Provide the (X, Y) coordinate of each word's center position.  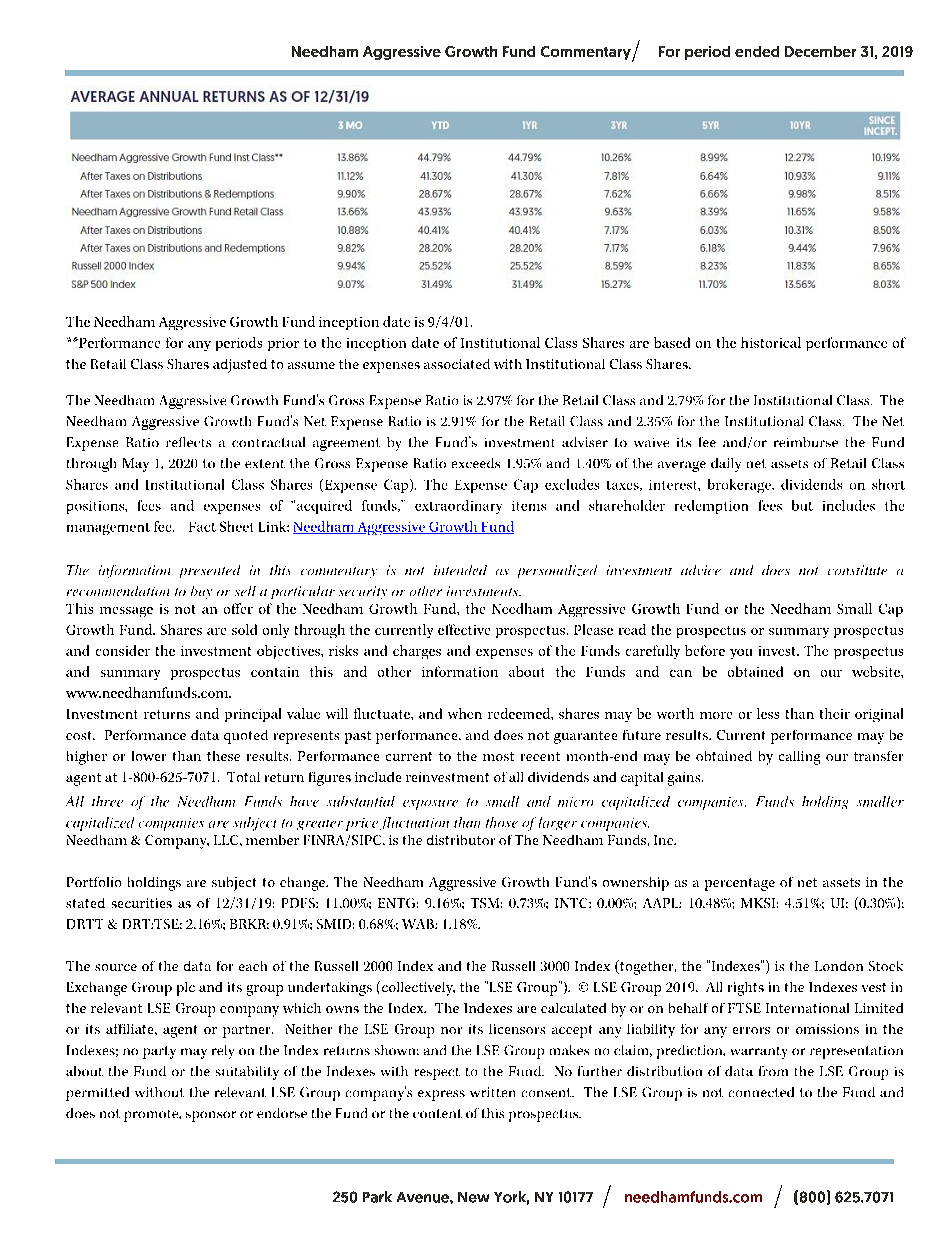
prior (283, 344)
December (820, 51)
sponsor (211, 1116)
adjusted (240, 366)
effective (464, 629)
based (672, 342)
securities (142, 903)
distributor (461, 840)
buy (201, 592)
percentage (740, 884)
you (741, 654)
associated (457, 364)
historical (771, 342)
